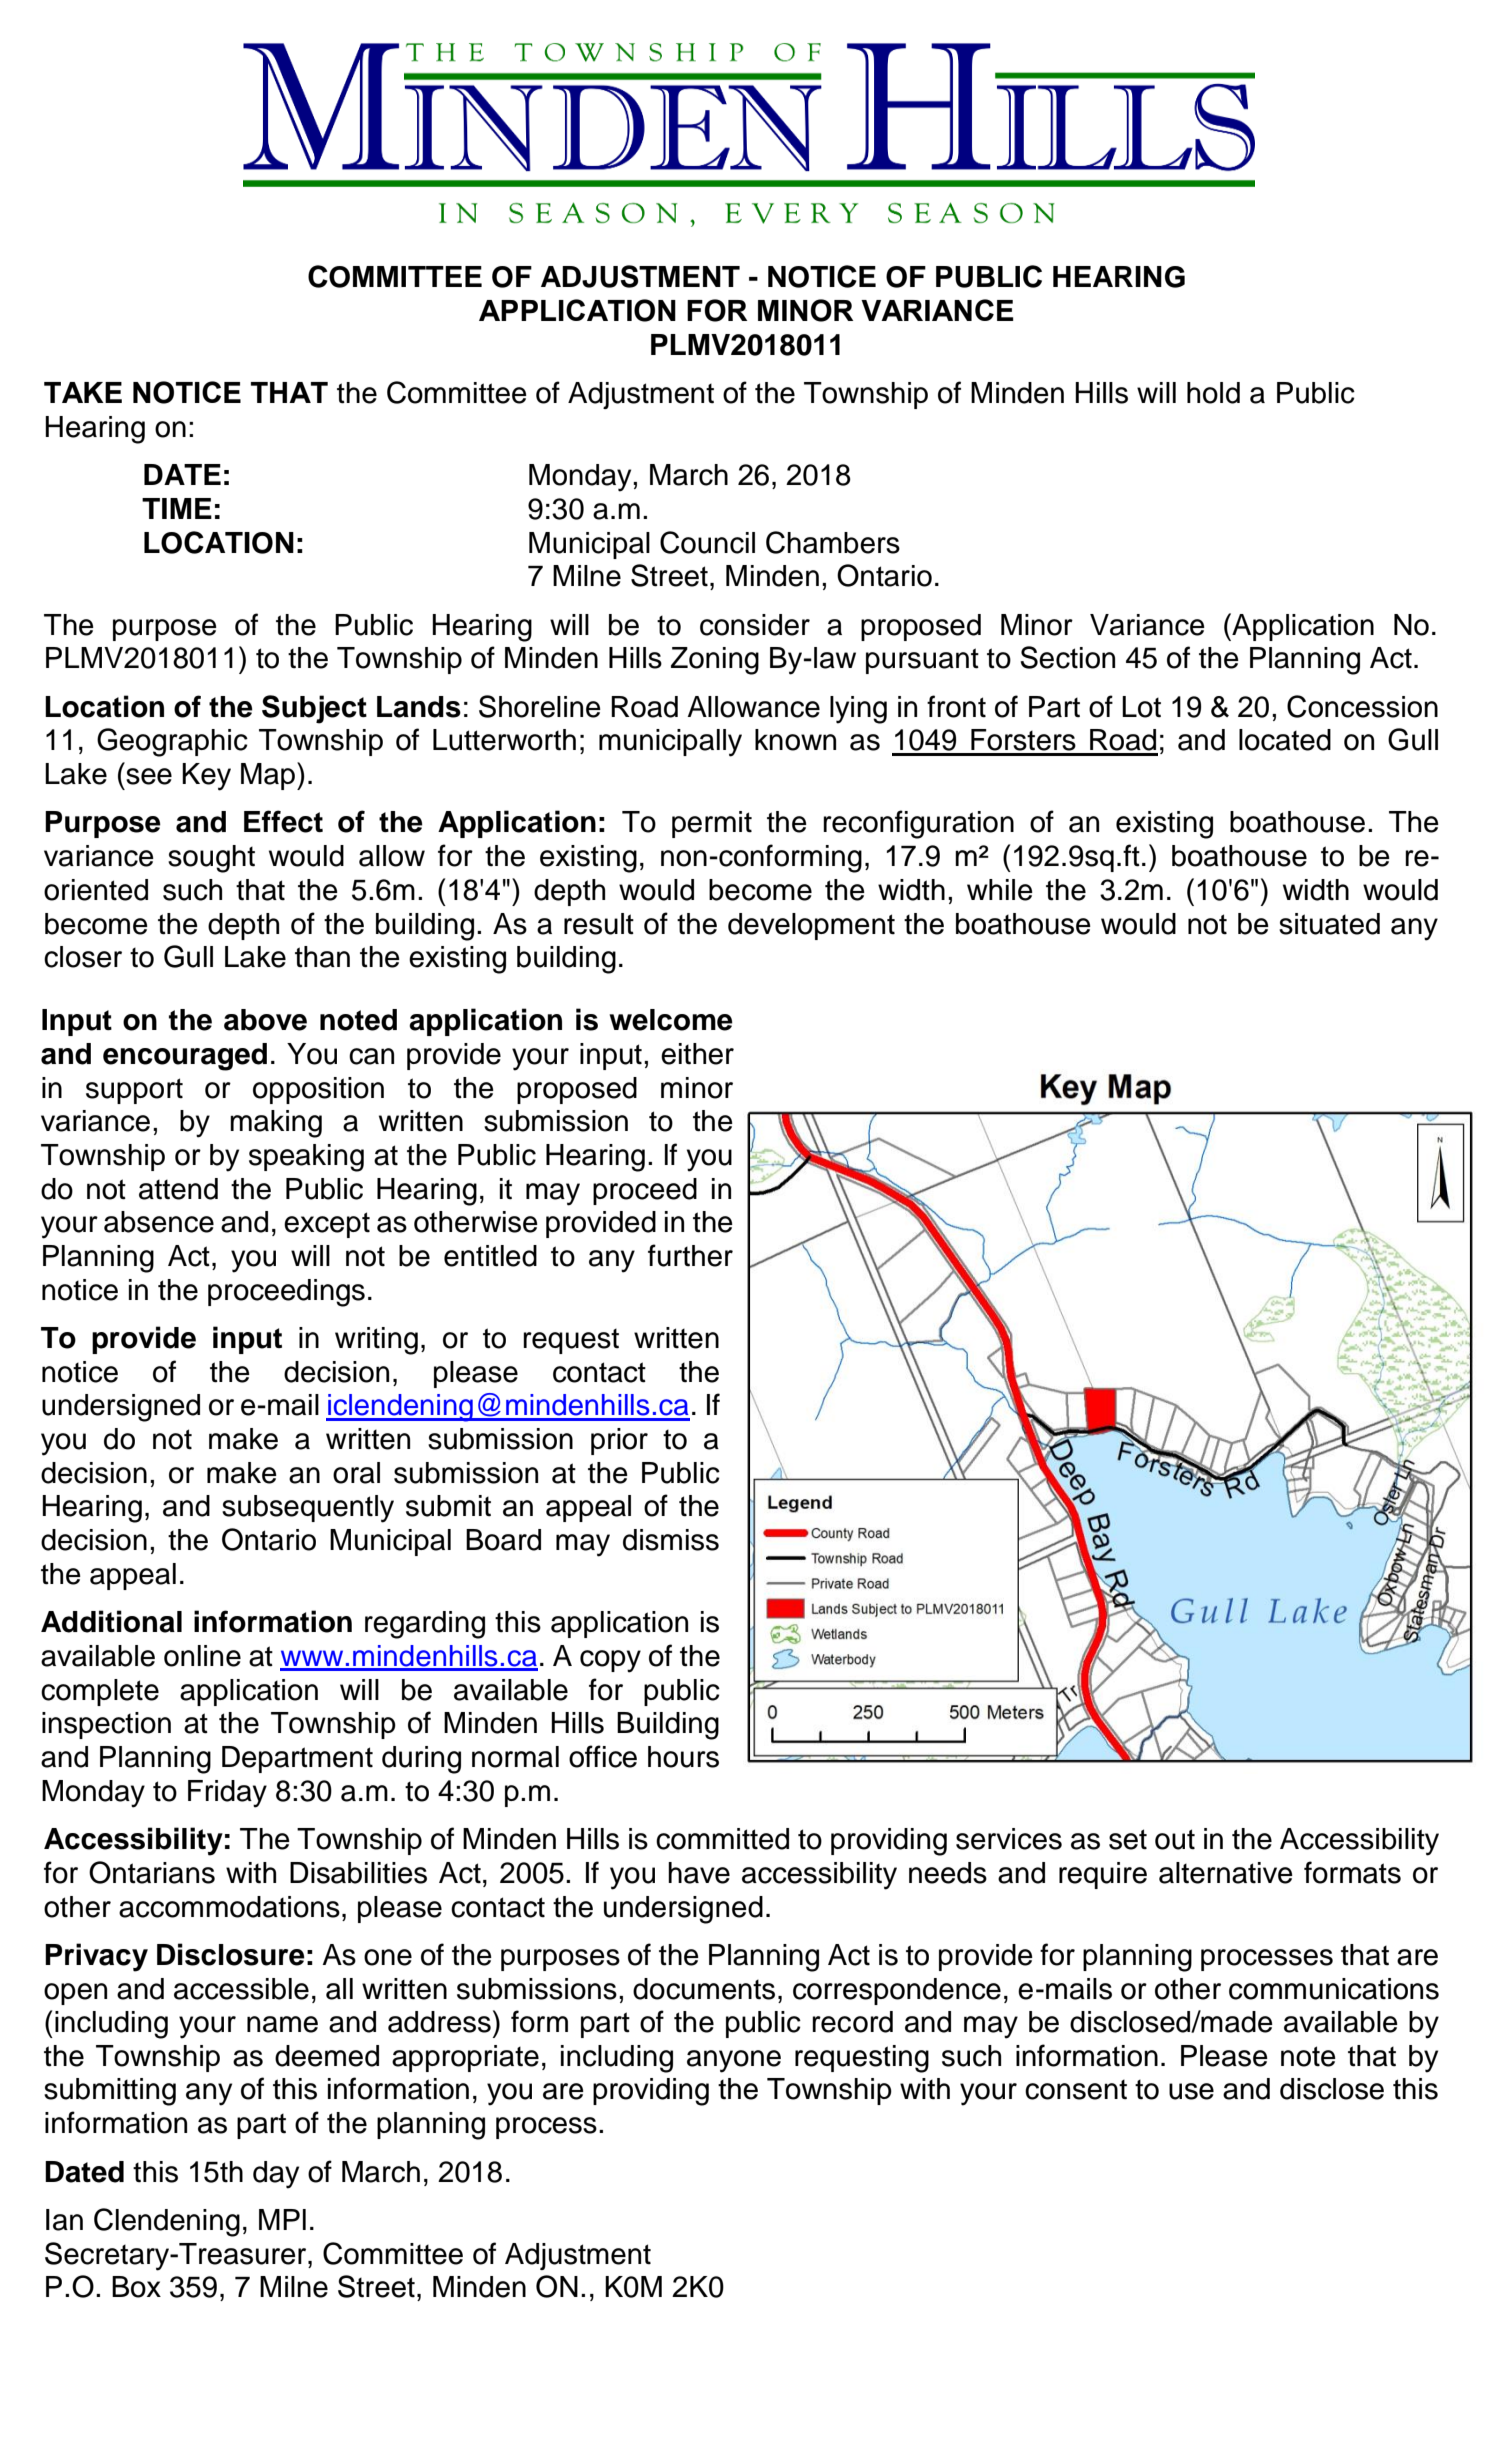  I want to click on permit, so click(712, 824).
